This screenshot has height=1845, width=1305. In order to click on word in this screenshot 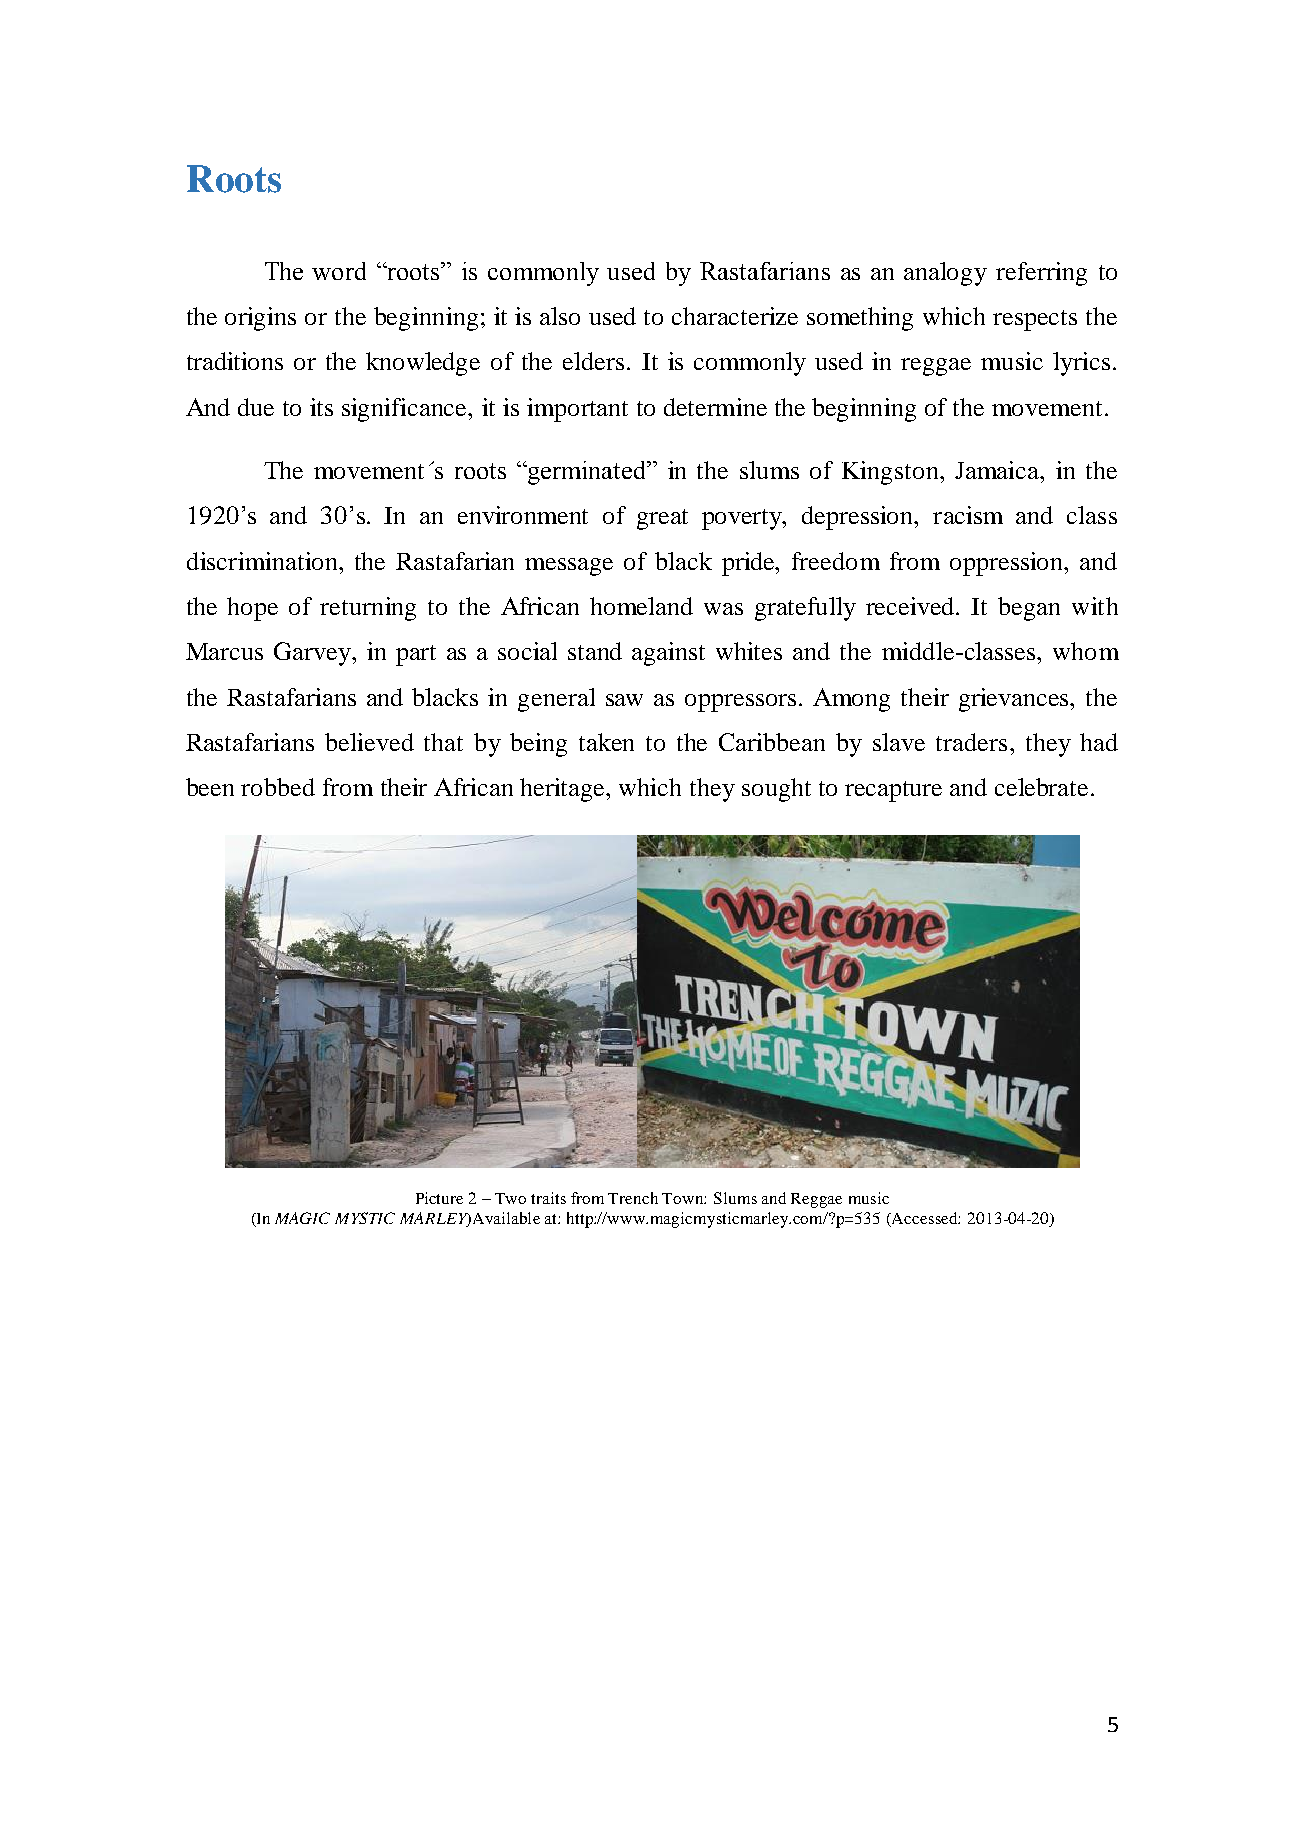, I will do `click(339, 271)`.
